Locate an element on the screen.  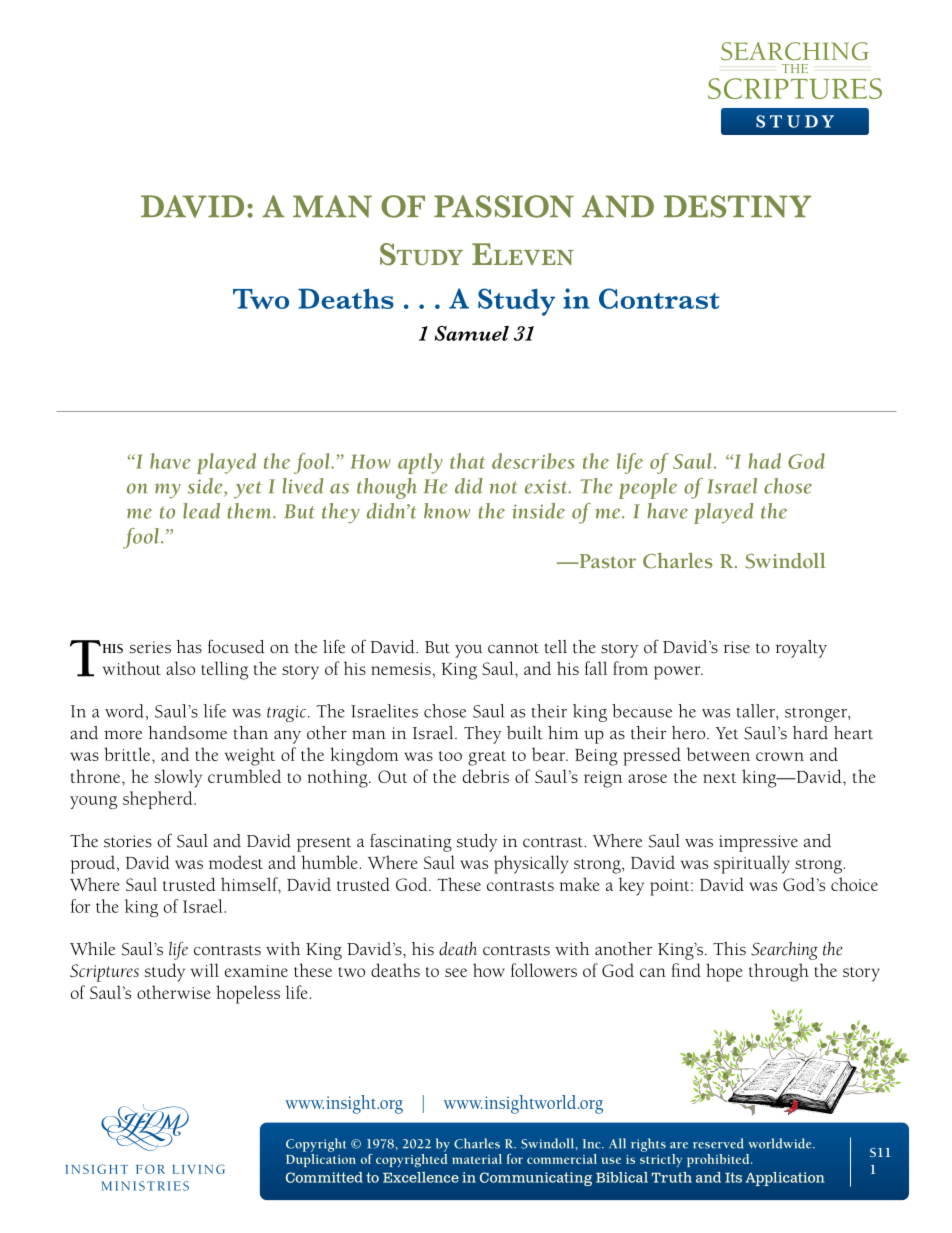
will is located at coordinates (205, 970).
